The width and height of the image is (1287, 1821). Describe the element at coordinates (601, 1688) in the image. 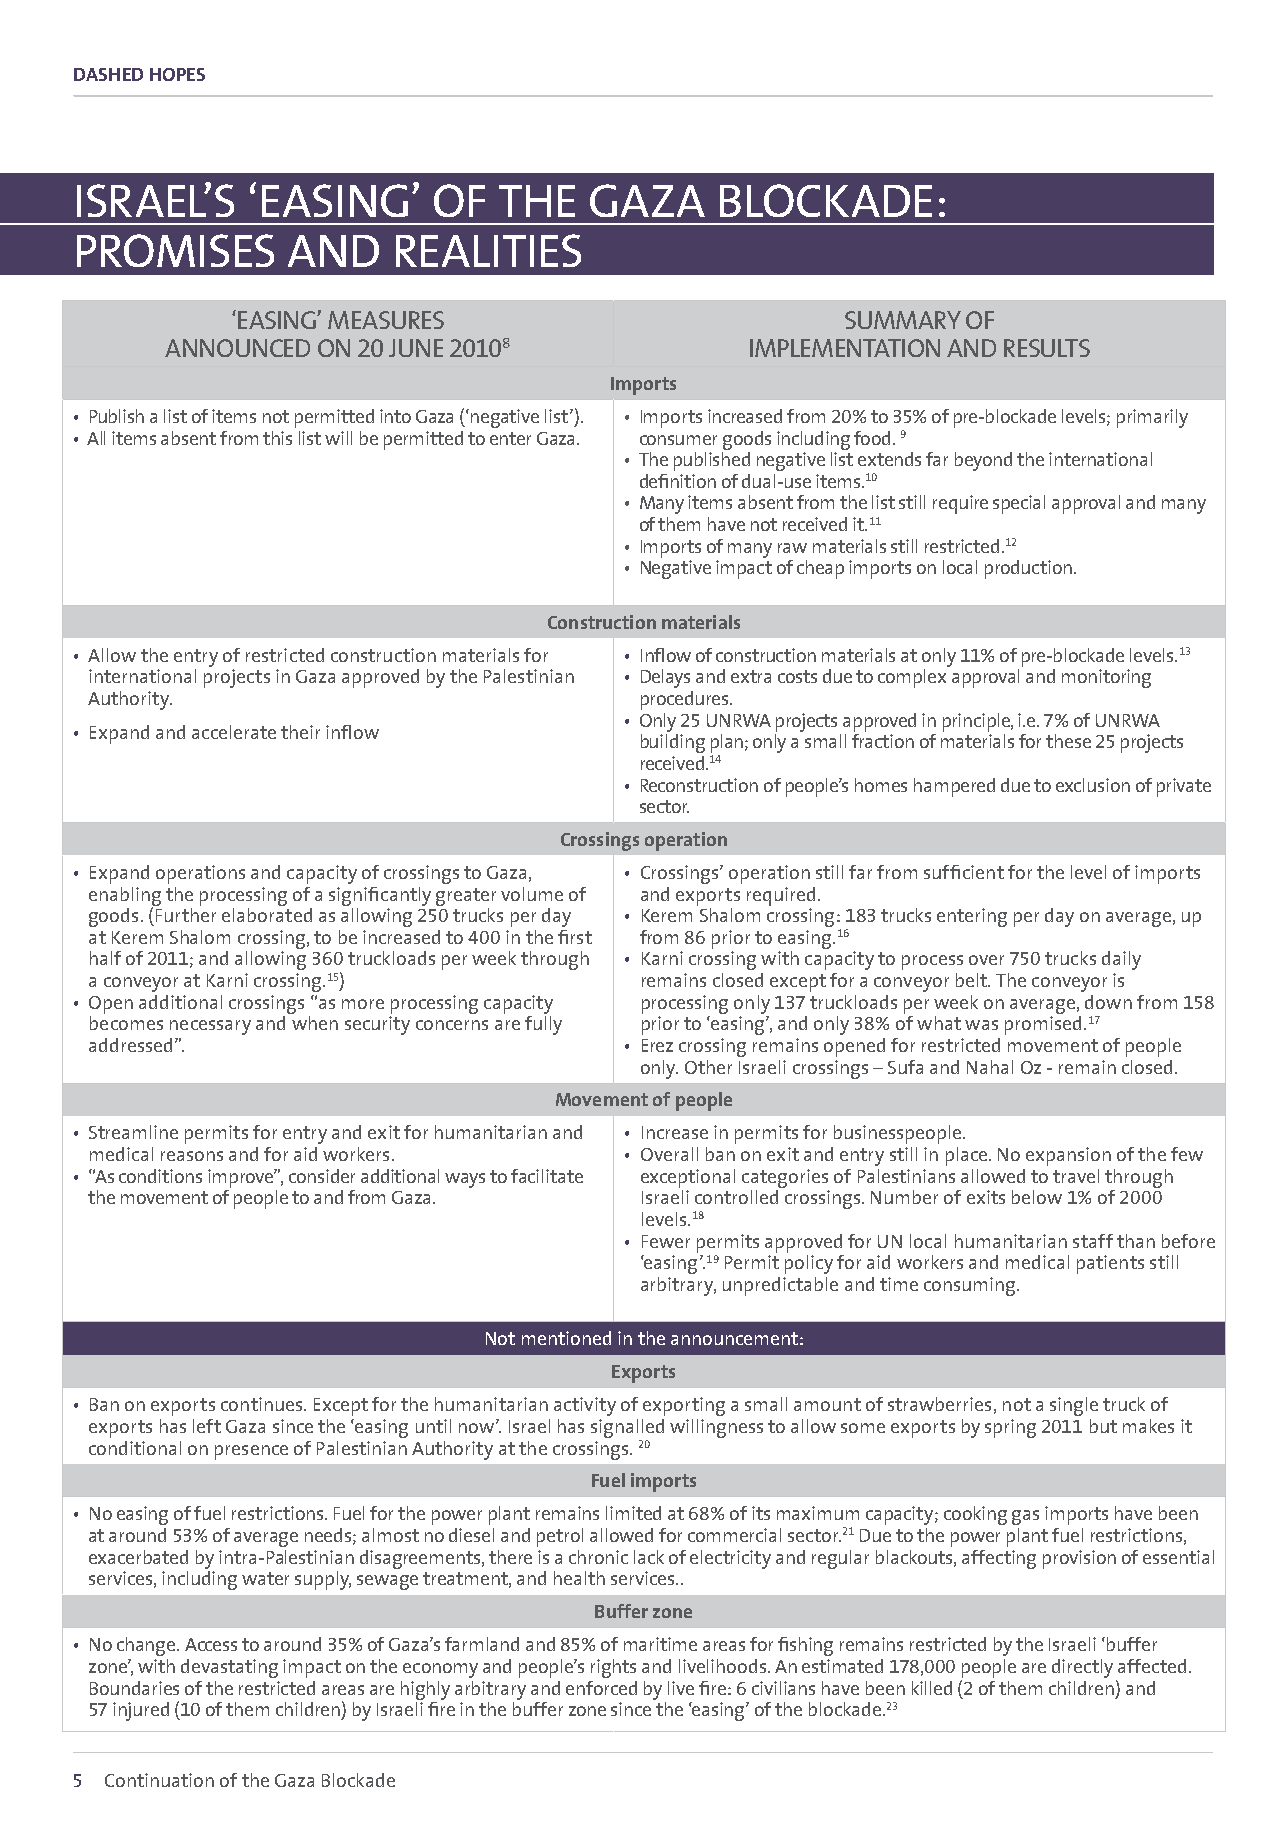

I see `enforced` at that location.
